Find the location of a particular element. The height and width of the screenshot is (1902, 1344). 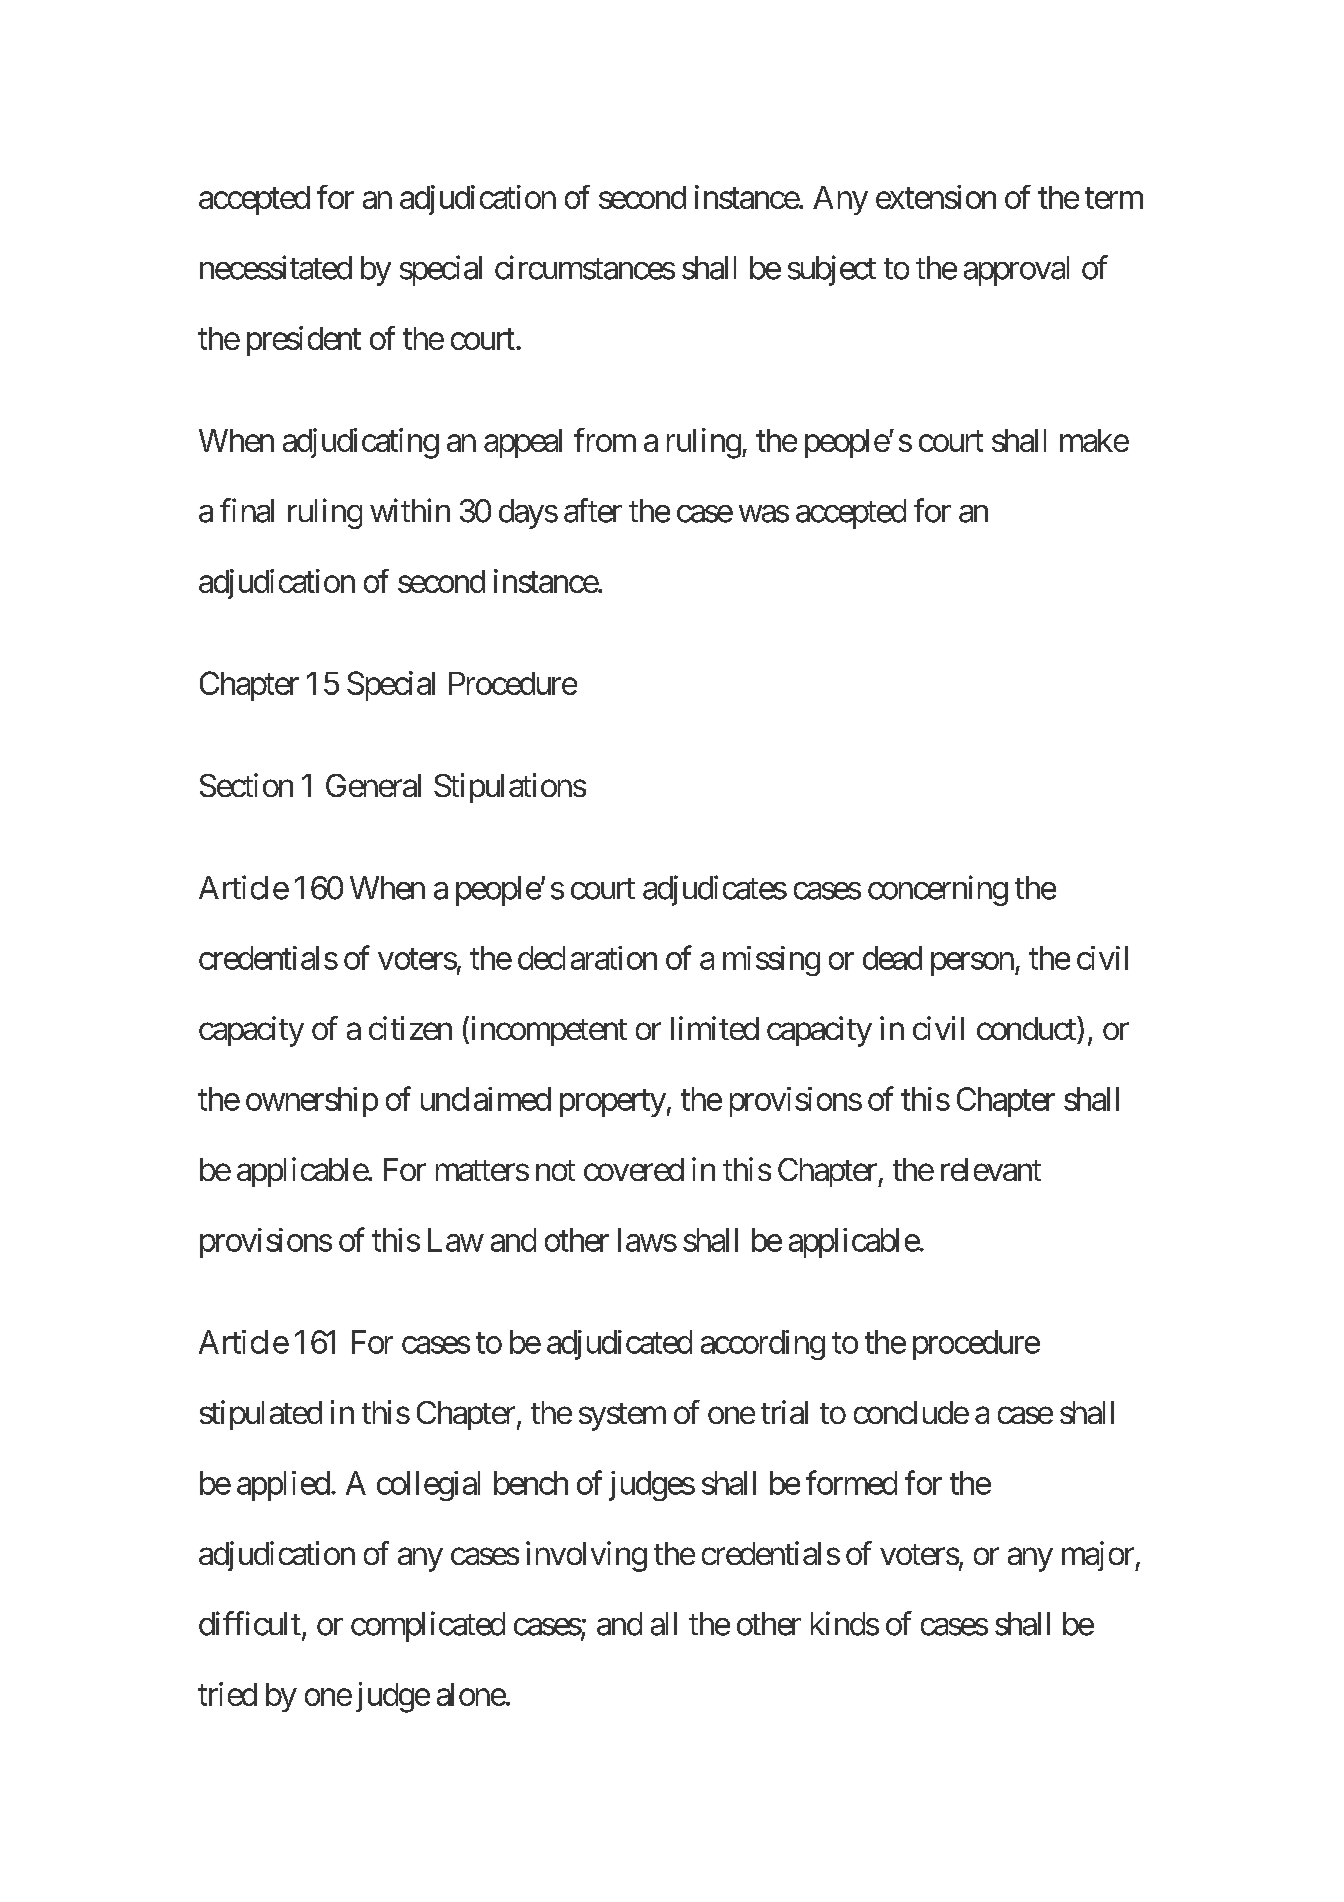

subject is located at coordinates (832, 270).
